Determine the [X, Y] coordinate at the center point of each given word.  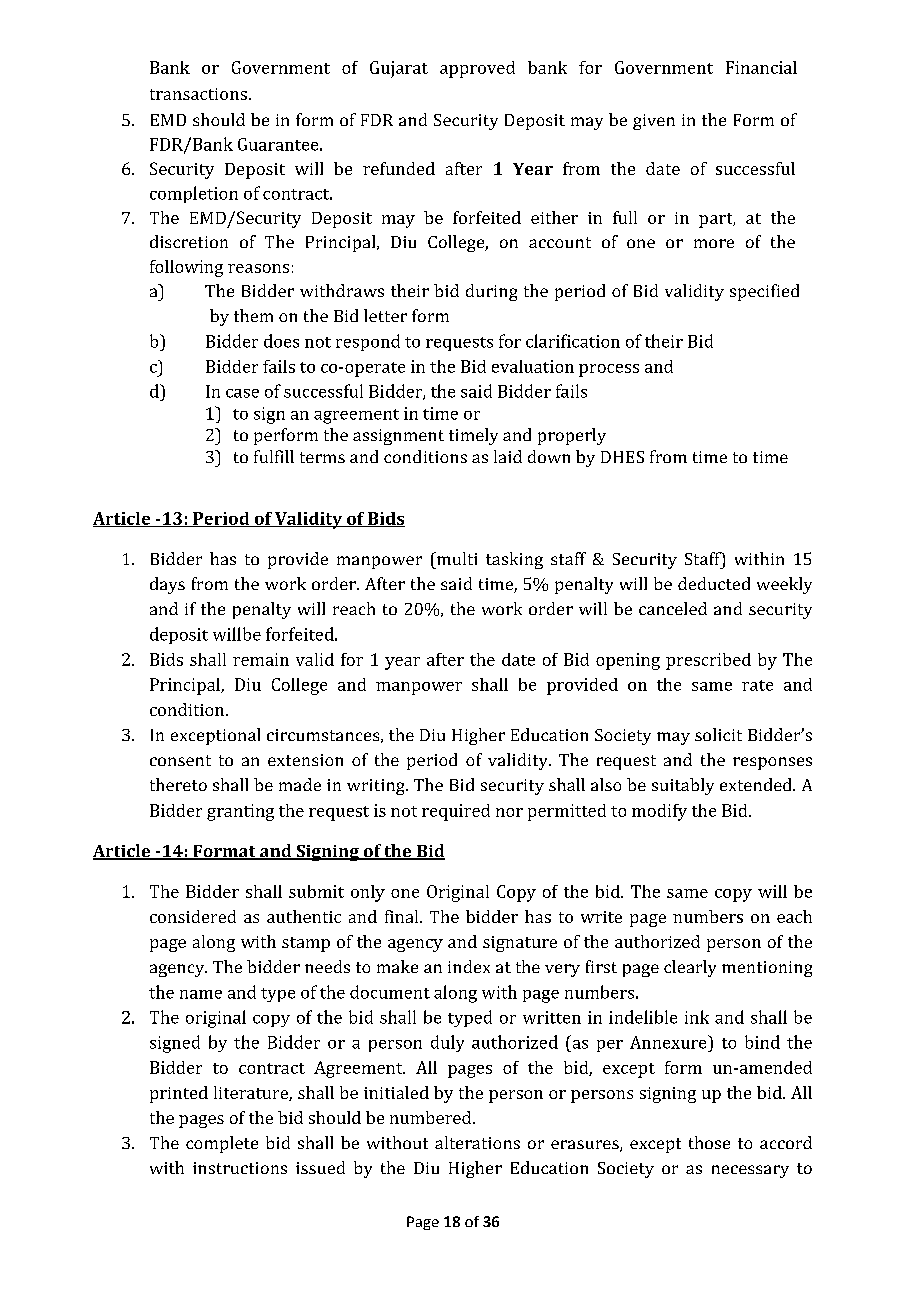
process [609, 370]
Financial [761, 67]
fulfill [274, 456]
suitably [683, 786]
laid [508, 456]
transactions [198, 94]
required [456, 812]
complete [222, 1144]
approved [477, 69]
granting [240, 812]
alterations [477, 1142]
